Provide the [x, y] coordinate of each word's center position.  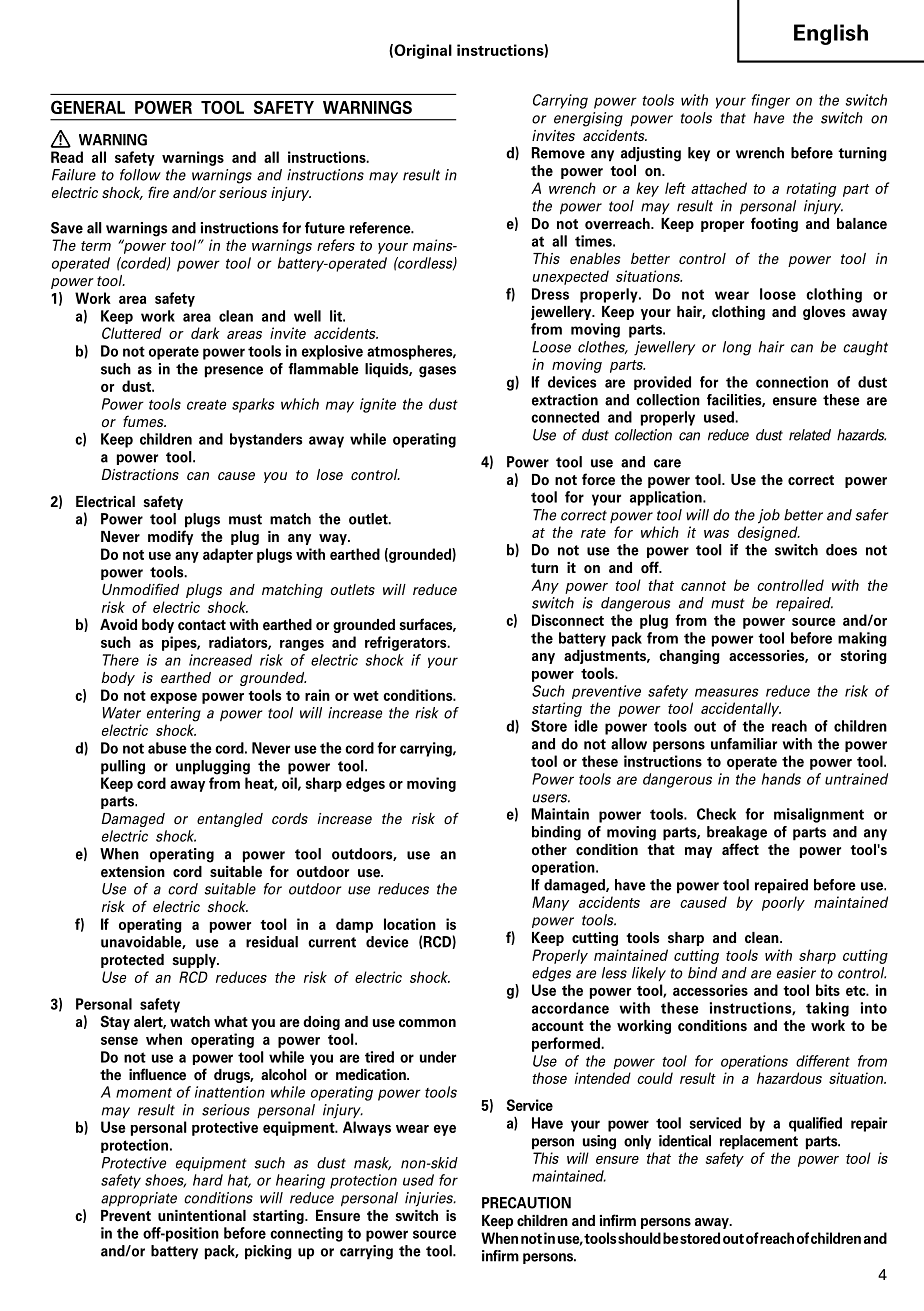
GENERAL [88, 107]
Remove [558, 153]
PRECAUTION [526, 1203]
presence [234, 372]
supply [195, 961]
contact [202, 625]
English [831, 34]
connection [792, 382]
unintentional [202, 1216]
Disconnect [568, 620]
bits [828, 990]
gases [437, 372]
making [862, 639]
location [410, 924]
